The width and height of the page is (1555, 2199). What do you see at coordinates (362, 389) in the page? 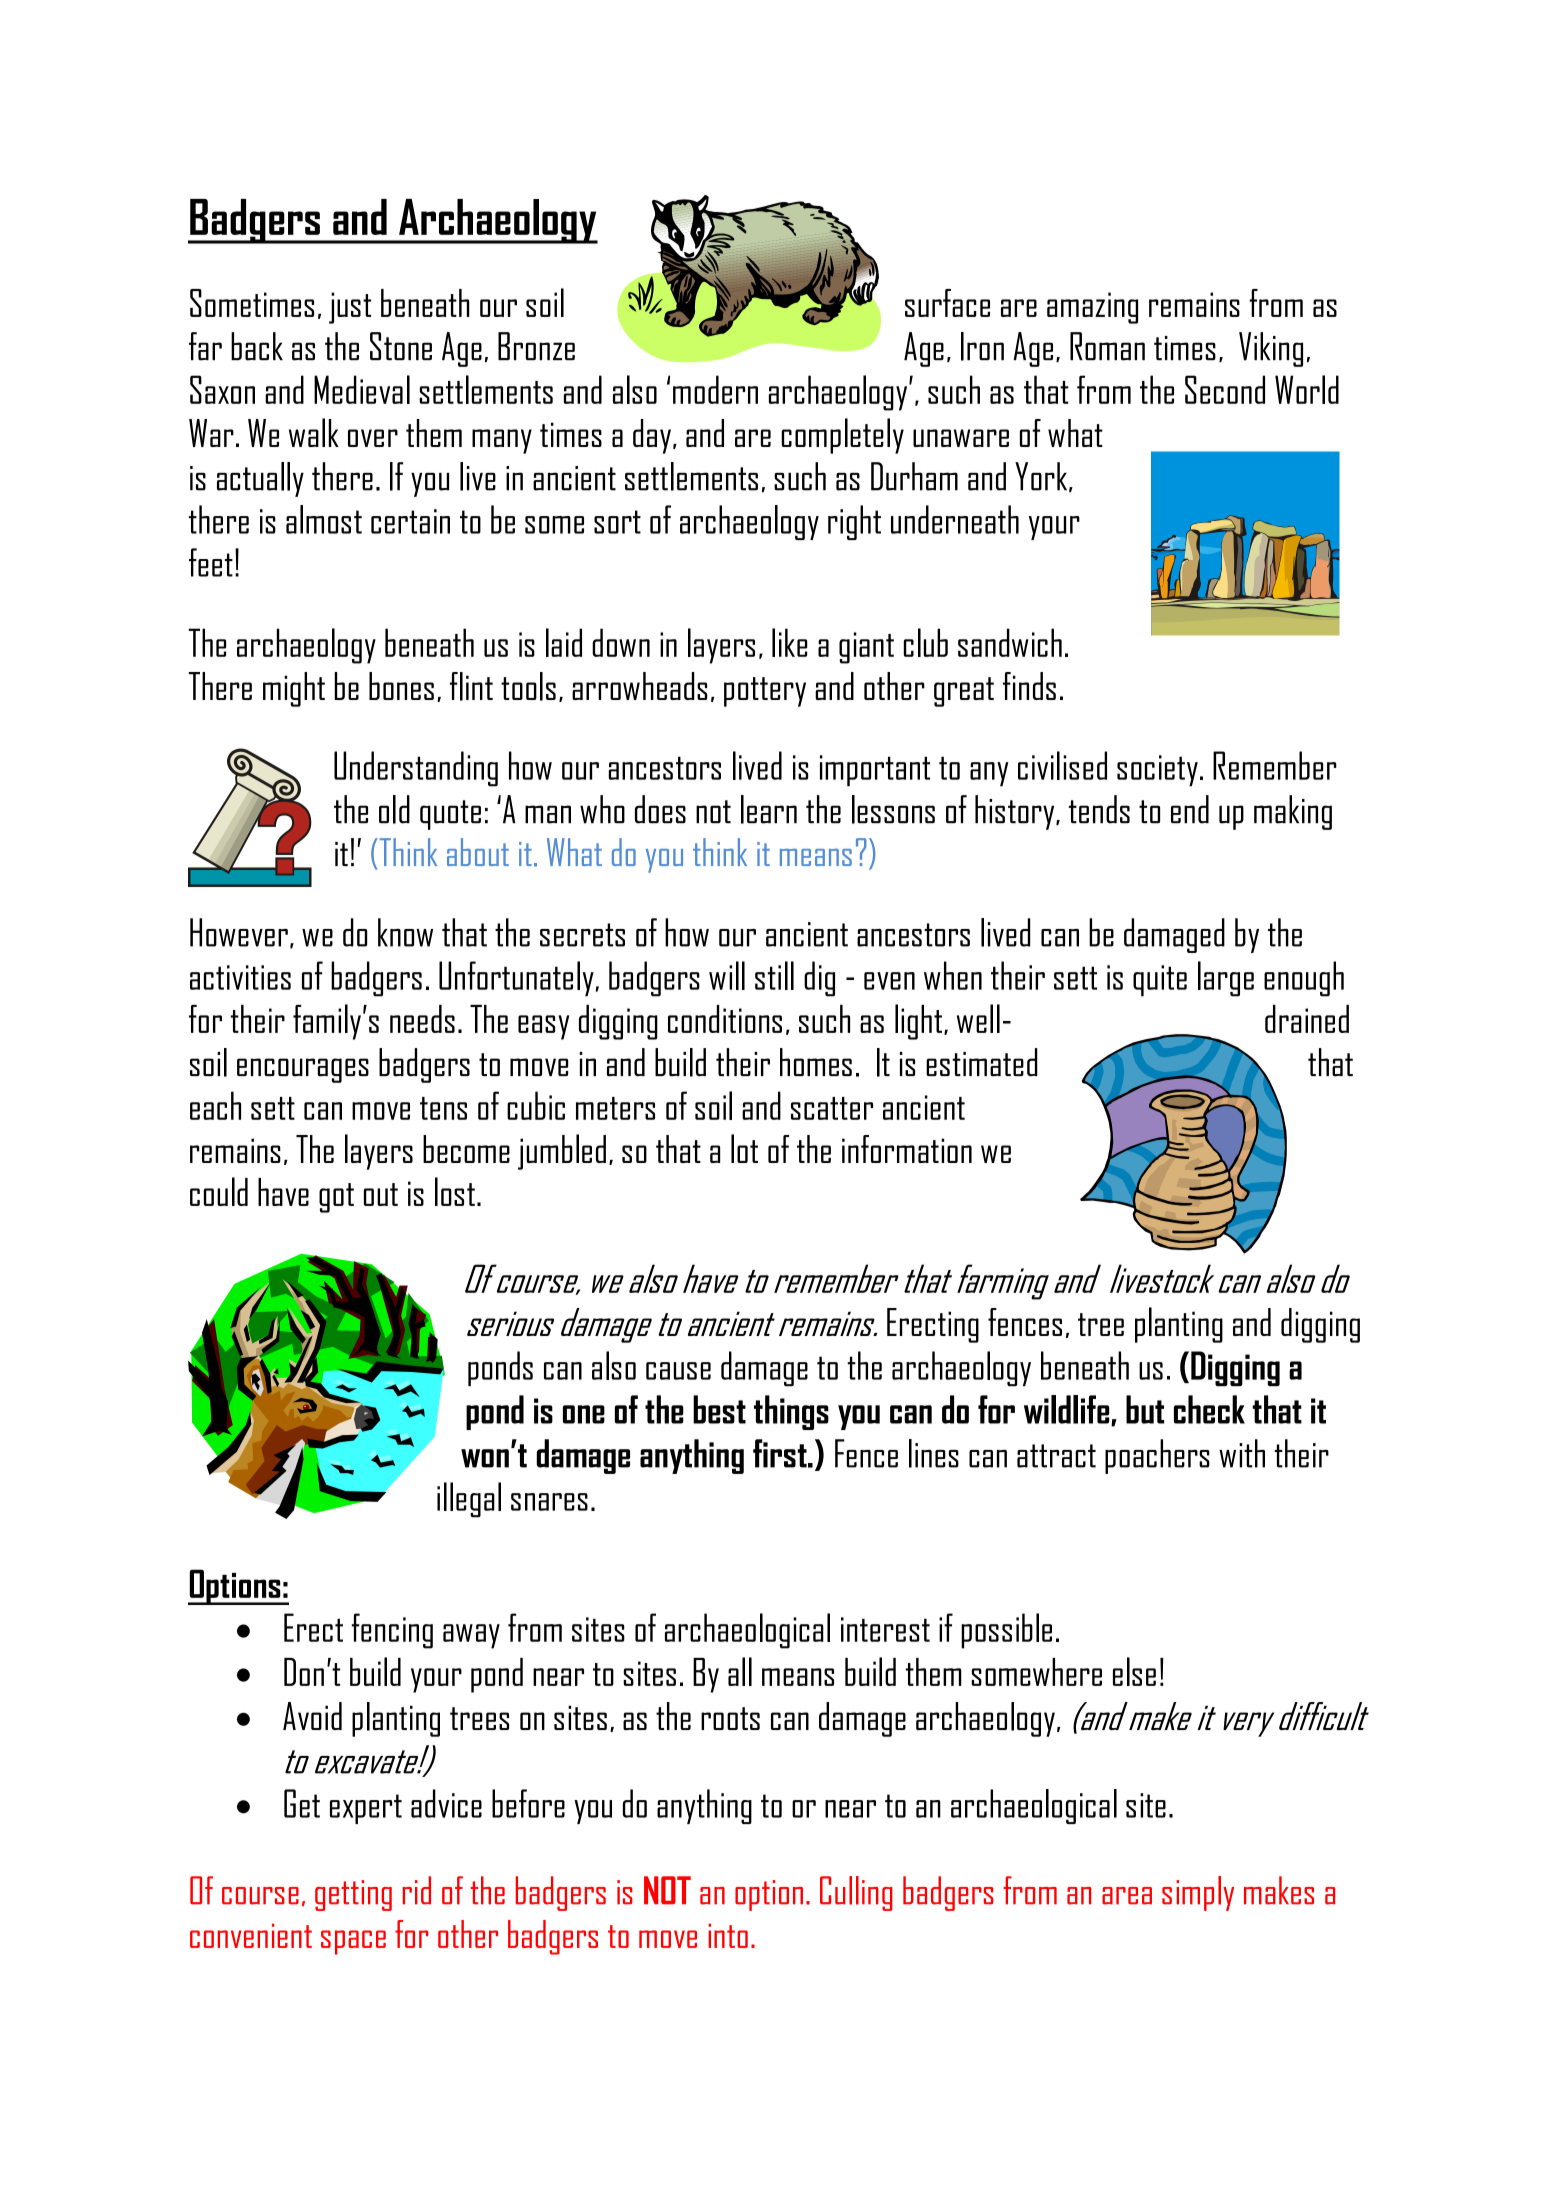
I see `Medieval` at bounding box center [362, 389].
